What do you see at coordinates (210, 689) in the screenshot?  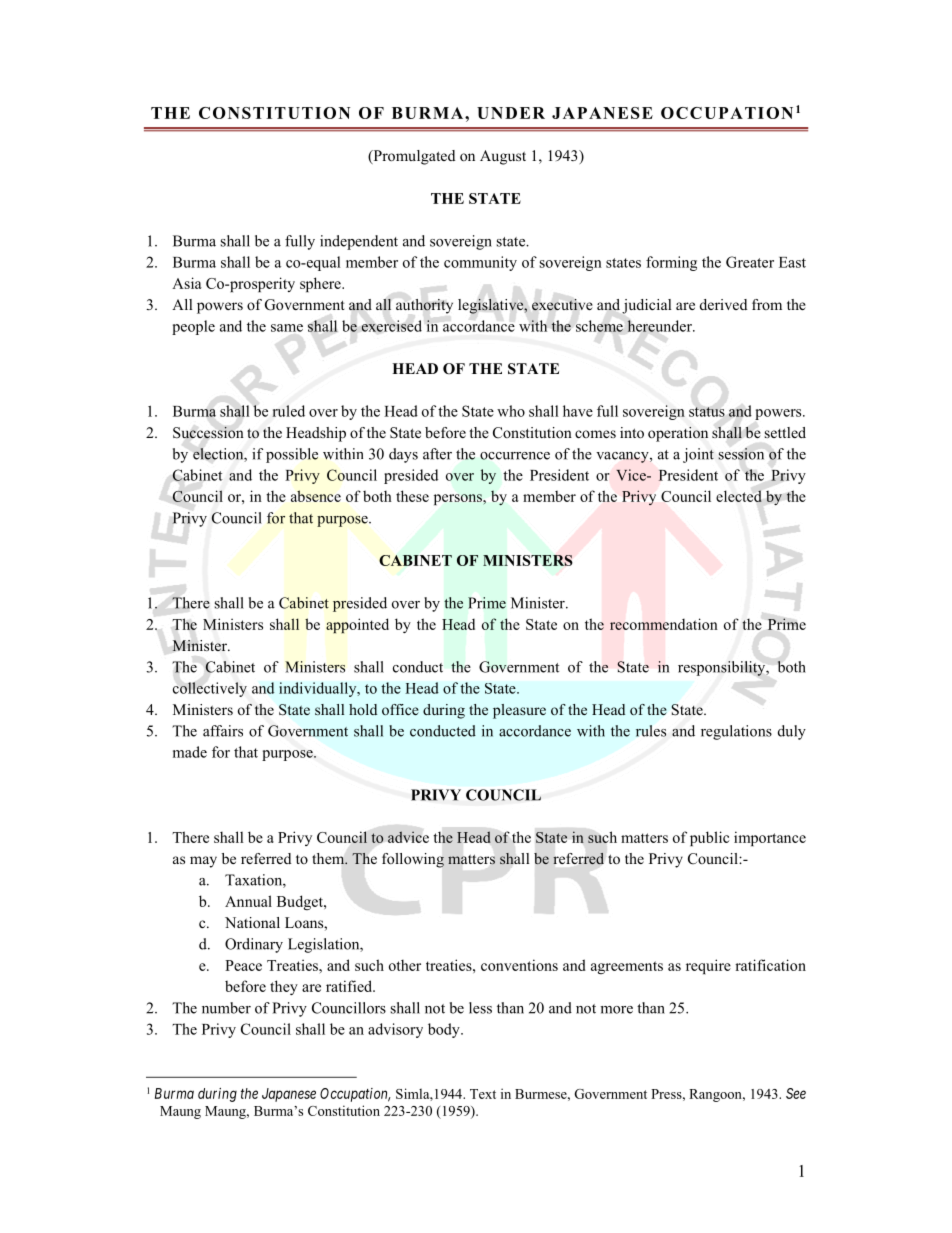 I see `collectively` at bounding box center [210, 689].
